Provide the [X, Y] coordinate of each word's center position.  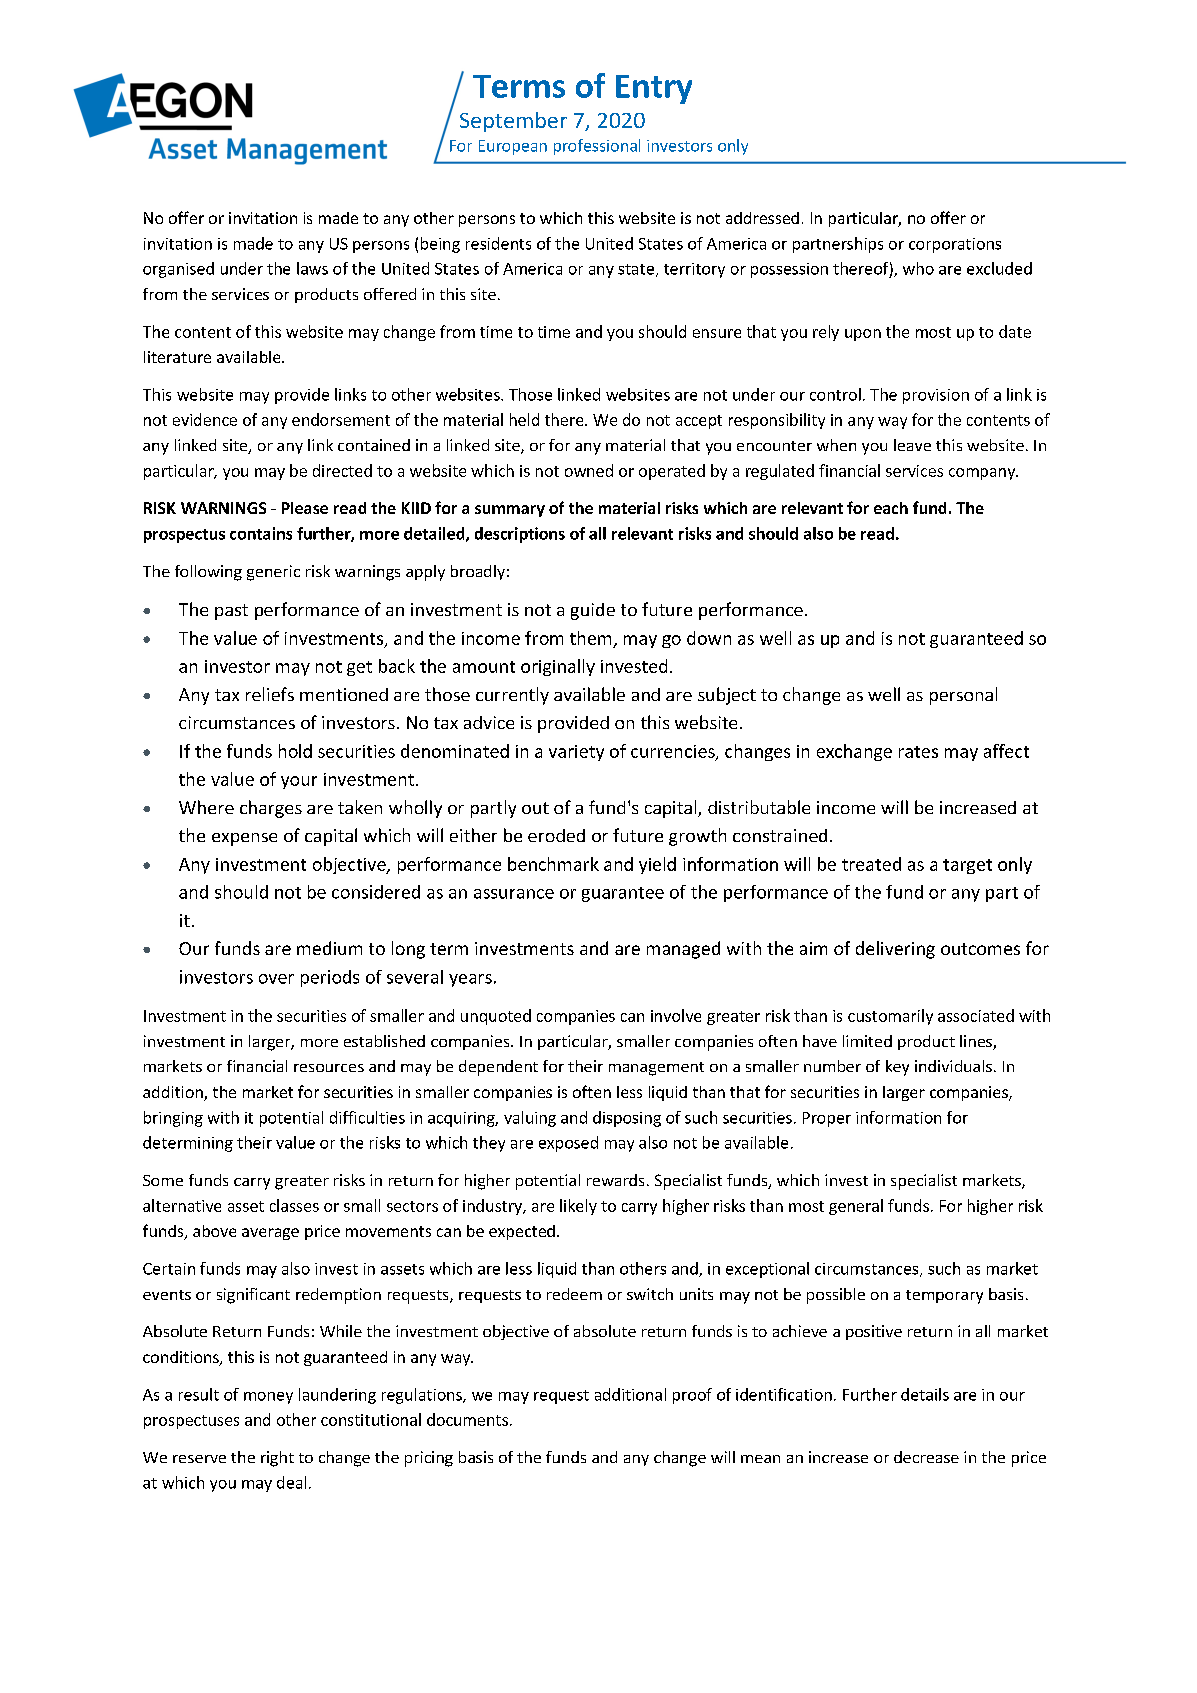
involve [676, 1015]
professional [597, 147]
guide [593, 611]
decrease [926, 1457]
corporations [955, 245]
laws [312, 268]
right [277, 1459]
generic [273, 573]
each [891, 508]
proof [692, 1396]
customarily [890, 1017]
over [276, 979]
